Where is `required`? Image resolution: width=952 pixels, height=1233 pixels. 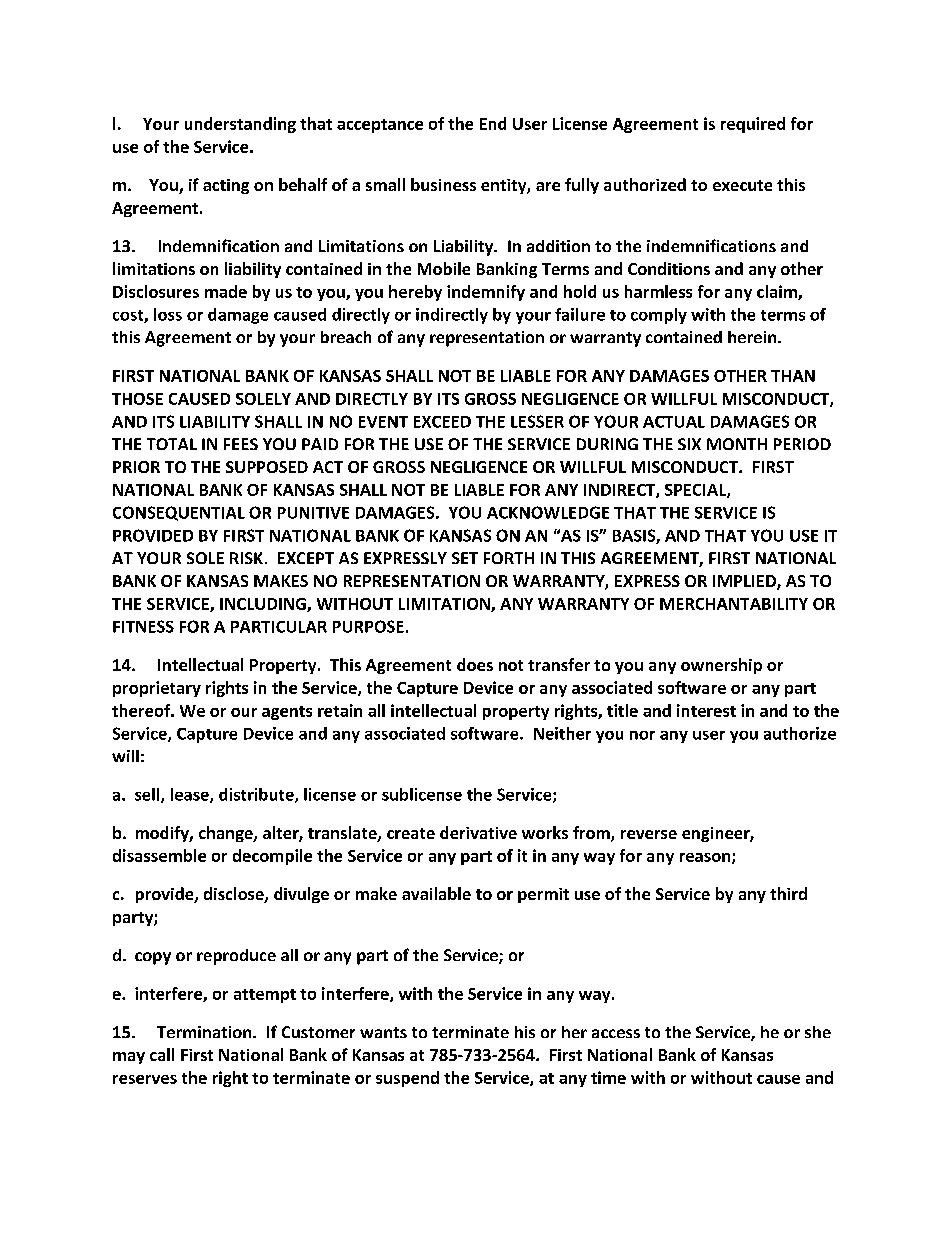
required is located at coordinates (753, 125).
